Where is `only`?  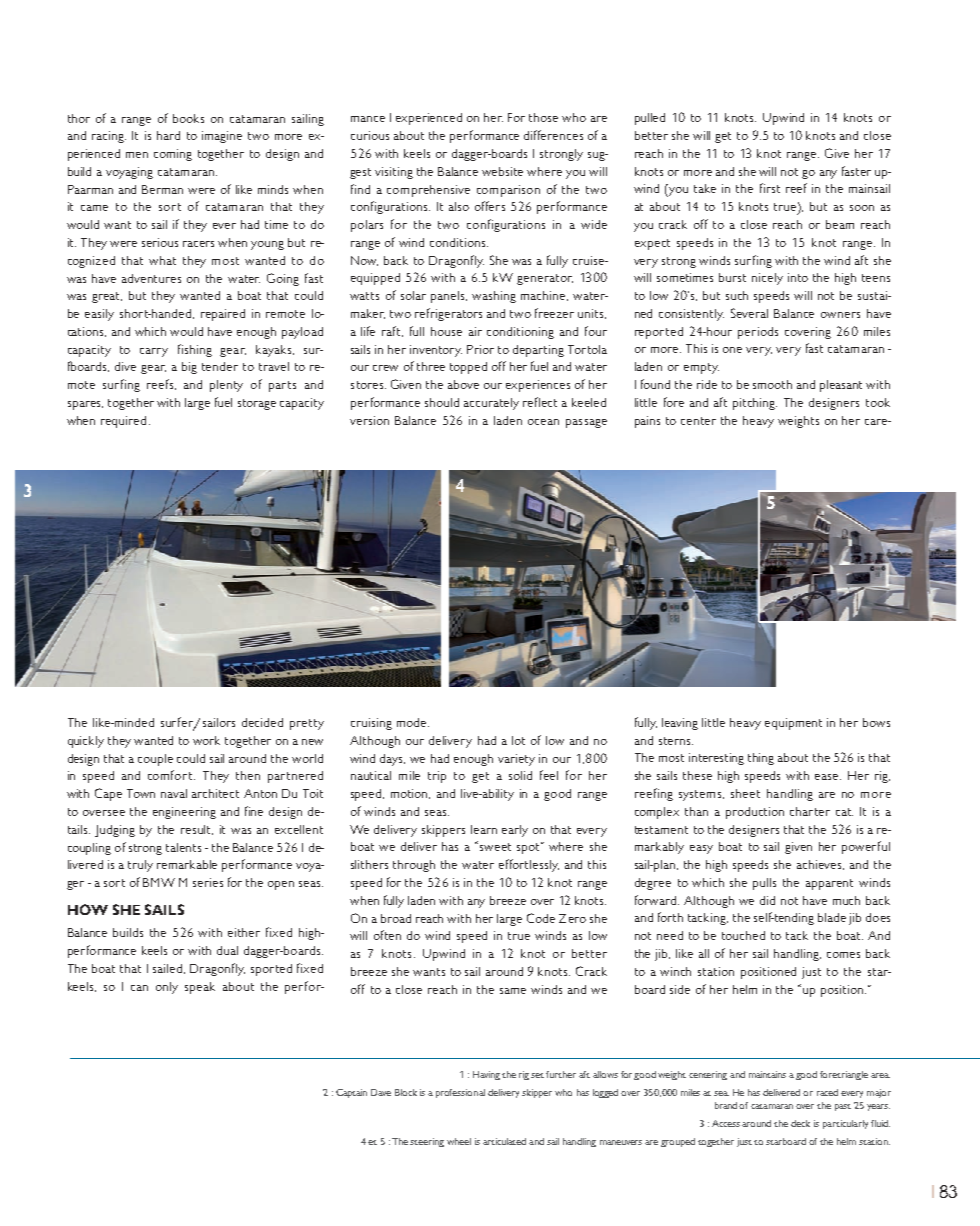
only is located at coordinates (167, 988).
